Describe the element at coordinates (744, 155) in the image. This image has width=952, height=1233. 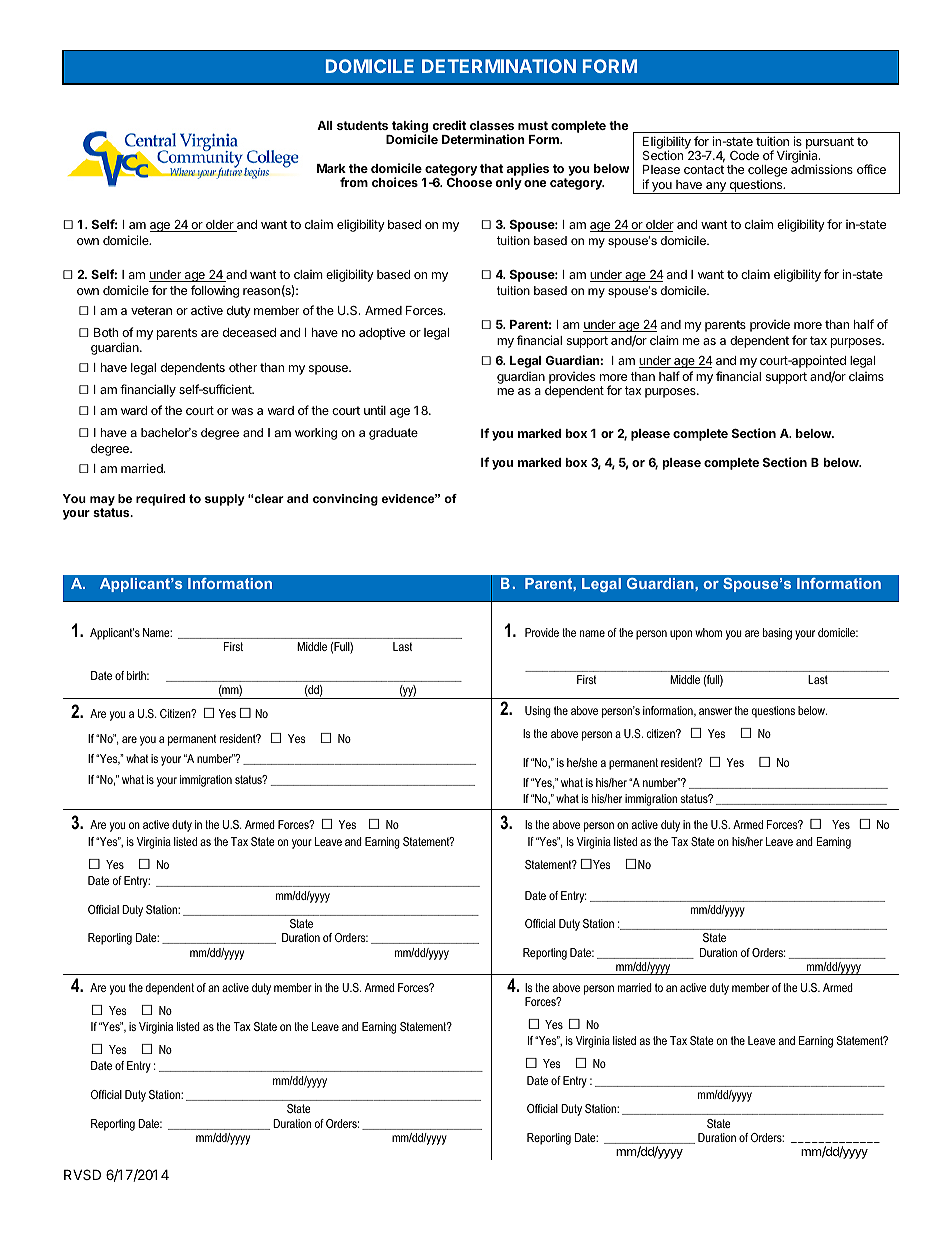
I see `Code` at that location.
